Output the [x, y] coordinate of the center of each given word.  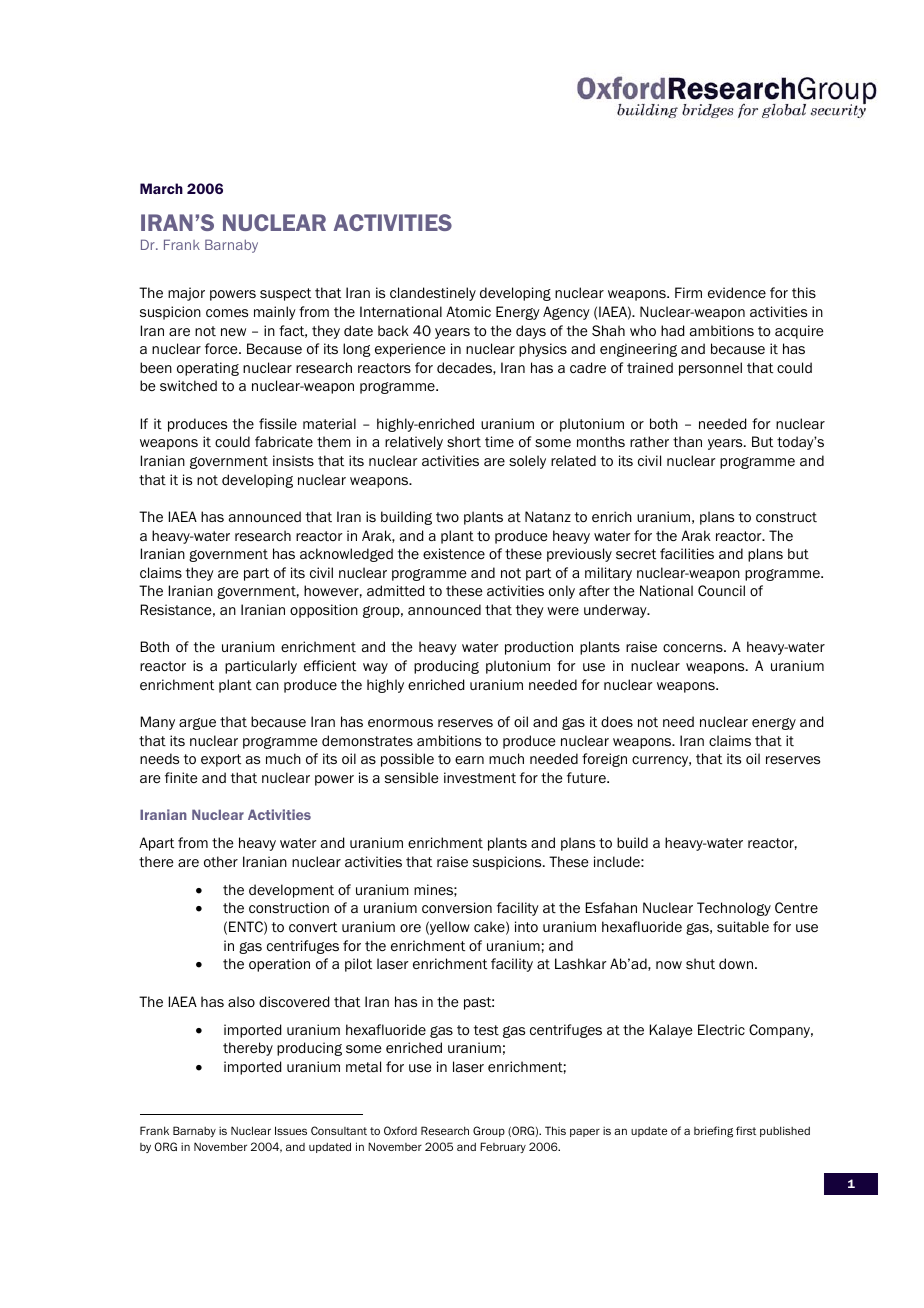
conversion [457, 908]
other [221, 862]
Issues [291, 1130]
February [503, 1147]
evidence [737, 292]
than [687, 441]
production [539, 648]
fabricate [284, 441]
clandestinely [433, 294]
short [464, 442]
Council [721, 591]
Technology [734, 909]
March [161, 188]
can [267, 686]
